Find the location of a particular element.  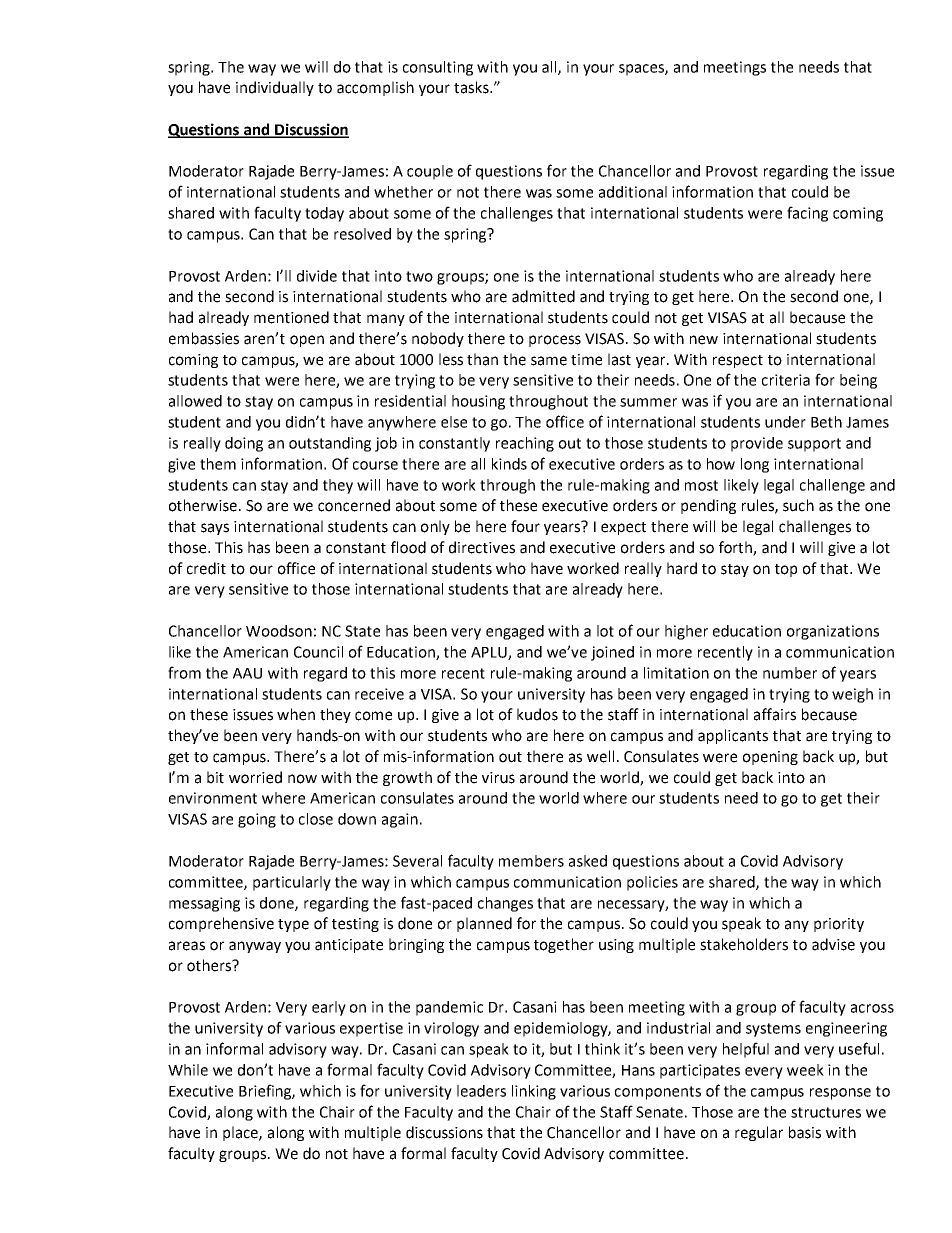

respect is located at coordinates (738, 361).
